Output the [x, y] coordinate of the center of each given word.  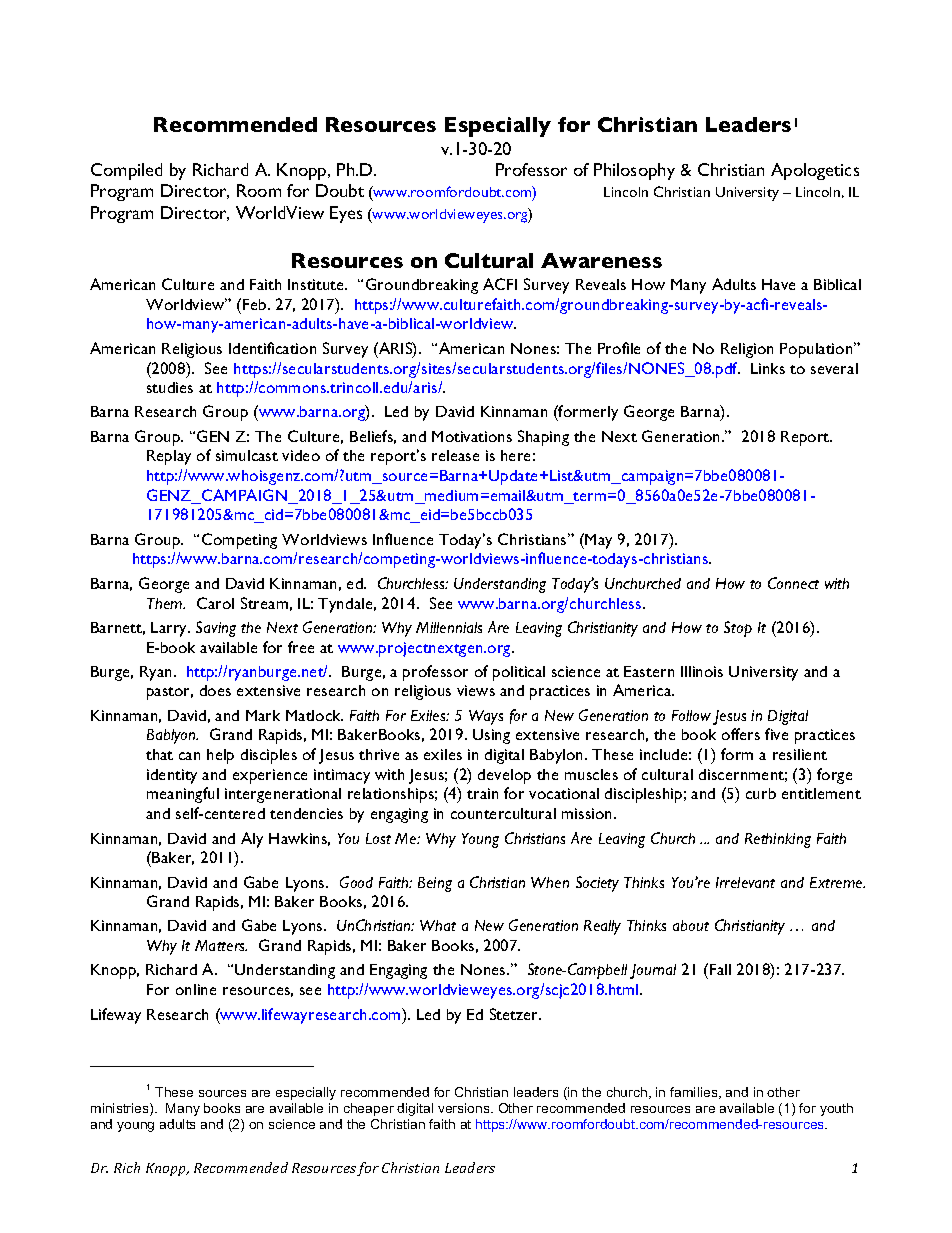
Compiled [126, 171]
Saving [216, 629]
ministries [121, 1109]
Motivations [472, 436]
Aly [252, 840]
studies [170, 387]
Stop [738, 629]
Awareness [601, 260]
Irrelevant [745, 882]
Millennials [449, 627]
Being [435, 884]
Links [768, 368]
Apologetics [815, 171]
